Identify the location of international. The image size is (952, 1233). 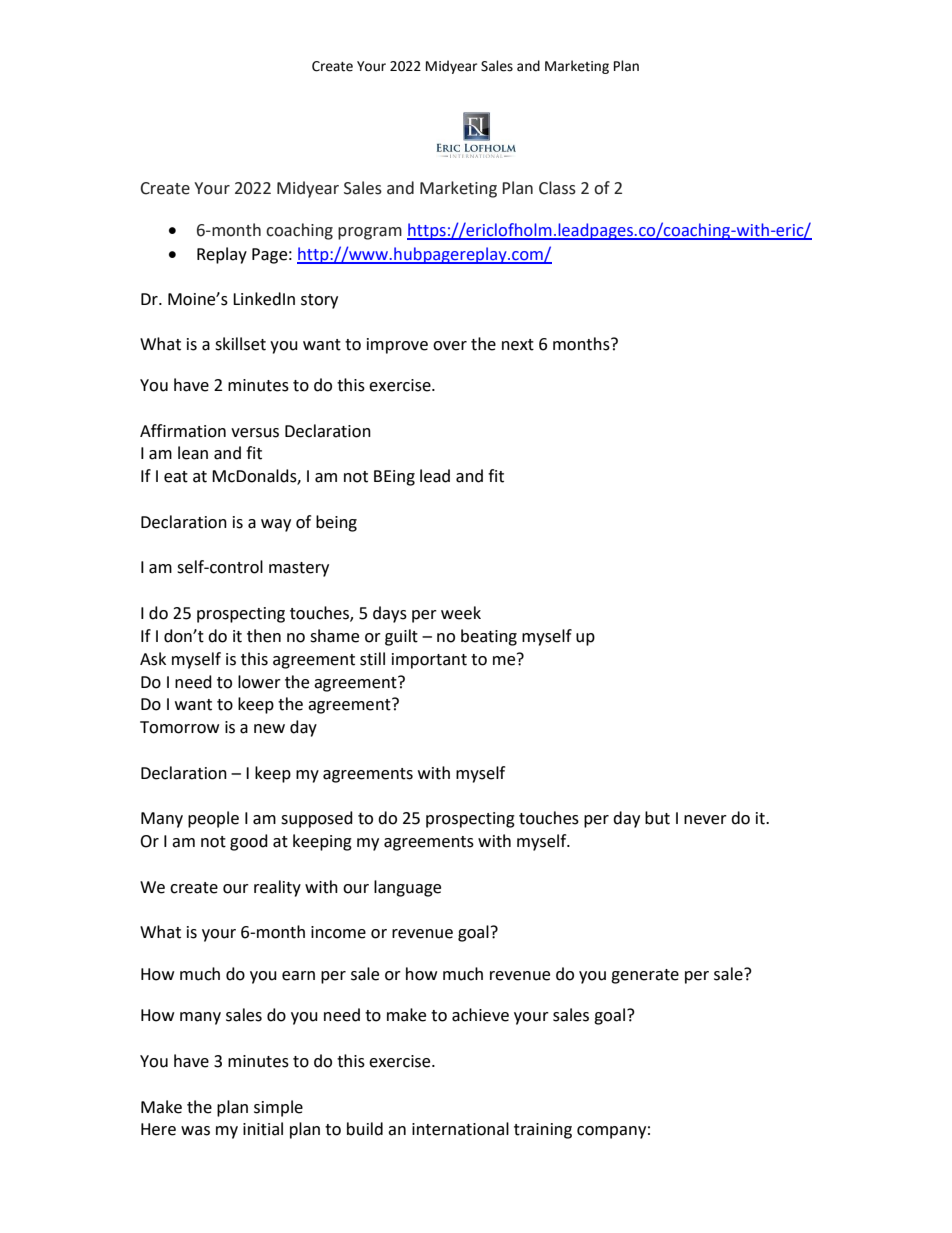
(460, 1129).
